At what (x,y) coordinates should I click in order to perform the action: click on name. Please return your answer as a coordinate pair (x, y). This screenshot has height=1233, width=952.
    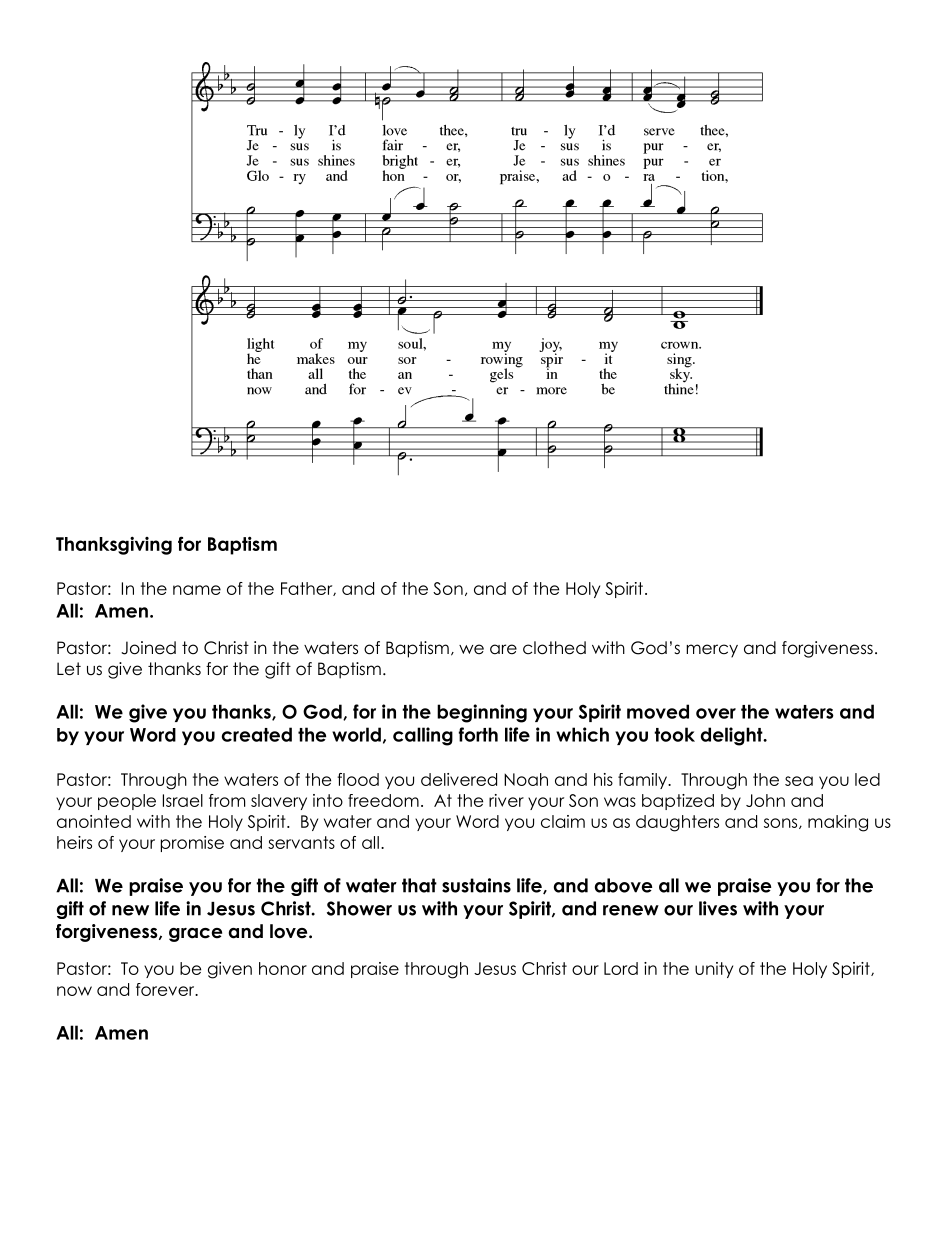
    Looking at the image, I should click on (197, 590).
